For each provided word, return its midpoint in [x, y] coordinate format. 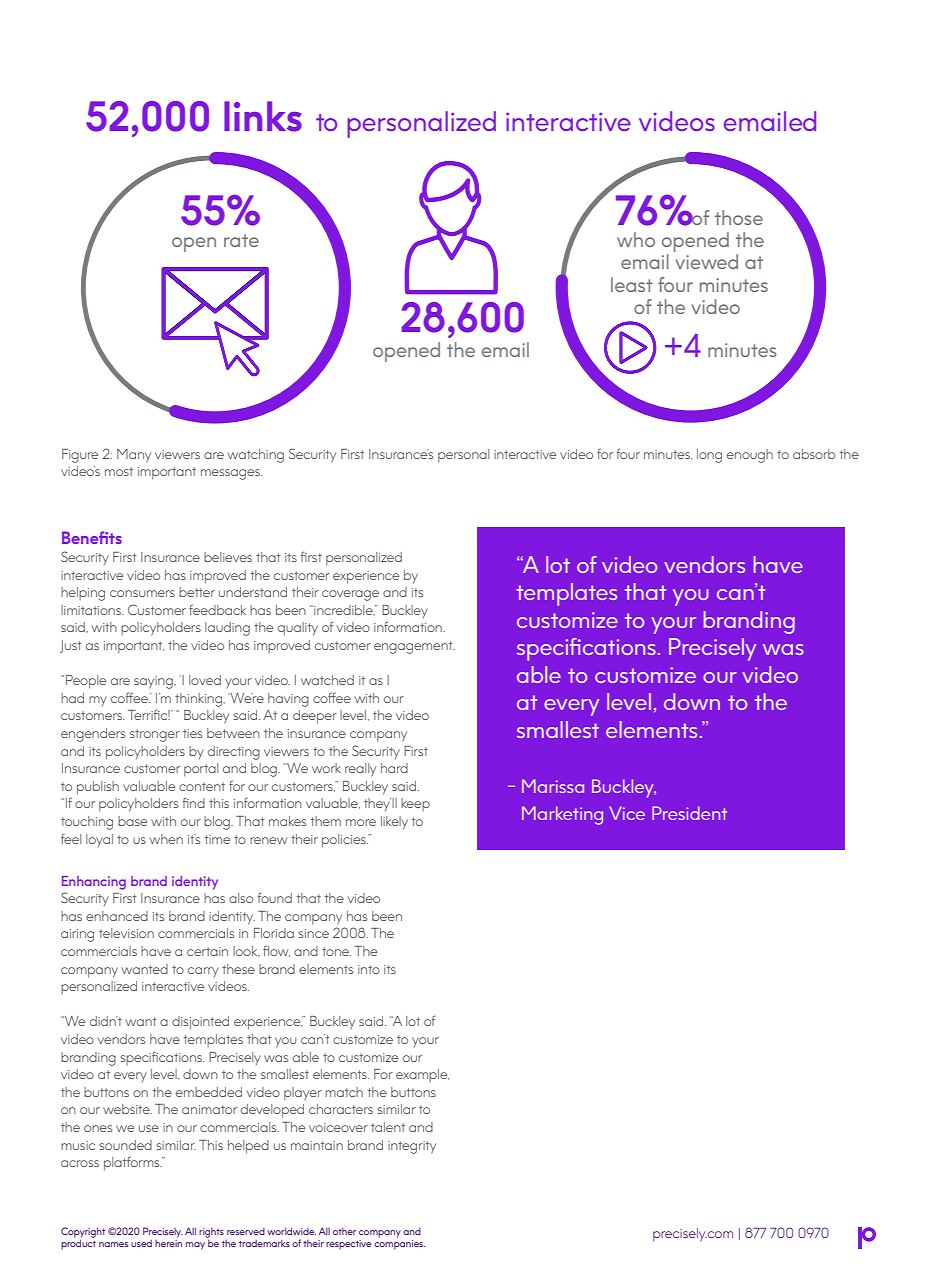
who [636, 239]
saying [154, 682]
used [141, 1243]
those [739, 217]
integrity [412, 1147]
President [689, 813]
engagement [414, 647]
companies [399, 1245]
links [263, 116]
